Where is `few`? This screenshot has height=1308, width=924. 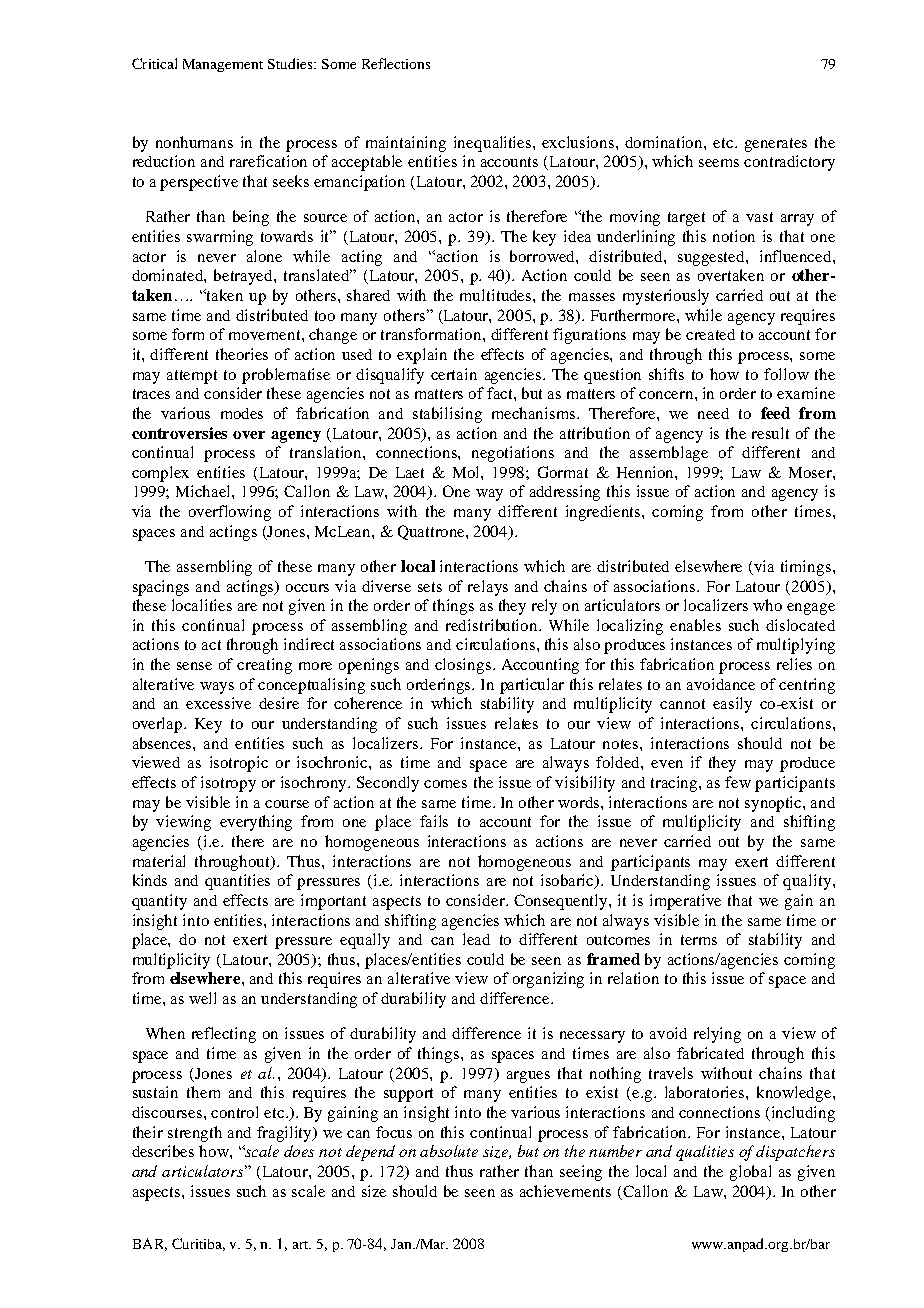 few is located at coordinates (738, 782).
